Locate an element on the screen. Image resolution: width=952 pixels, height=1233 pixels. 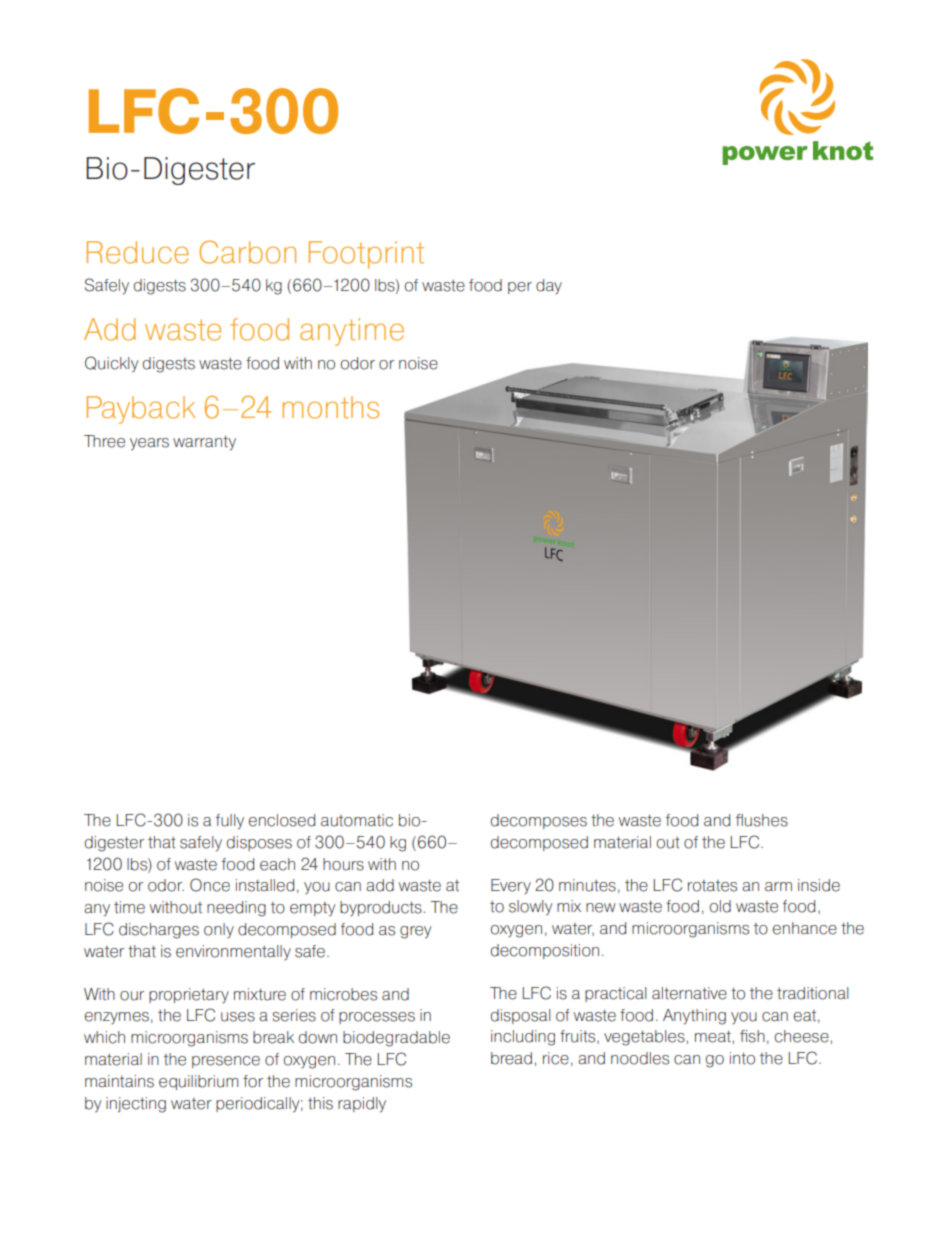
Reduce is located at coordinates (138, 252).
